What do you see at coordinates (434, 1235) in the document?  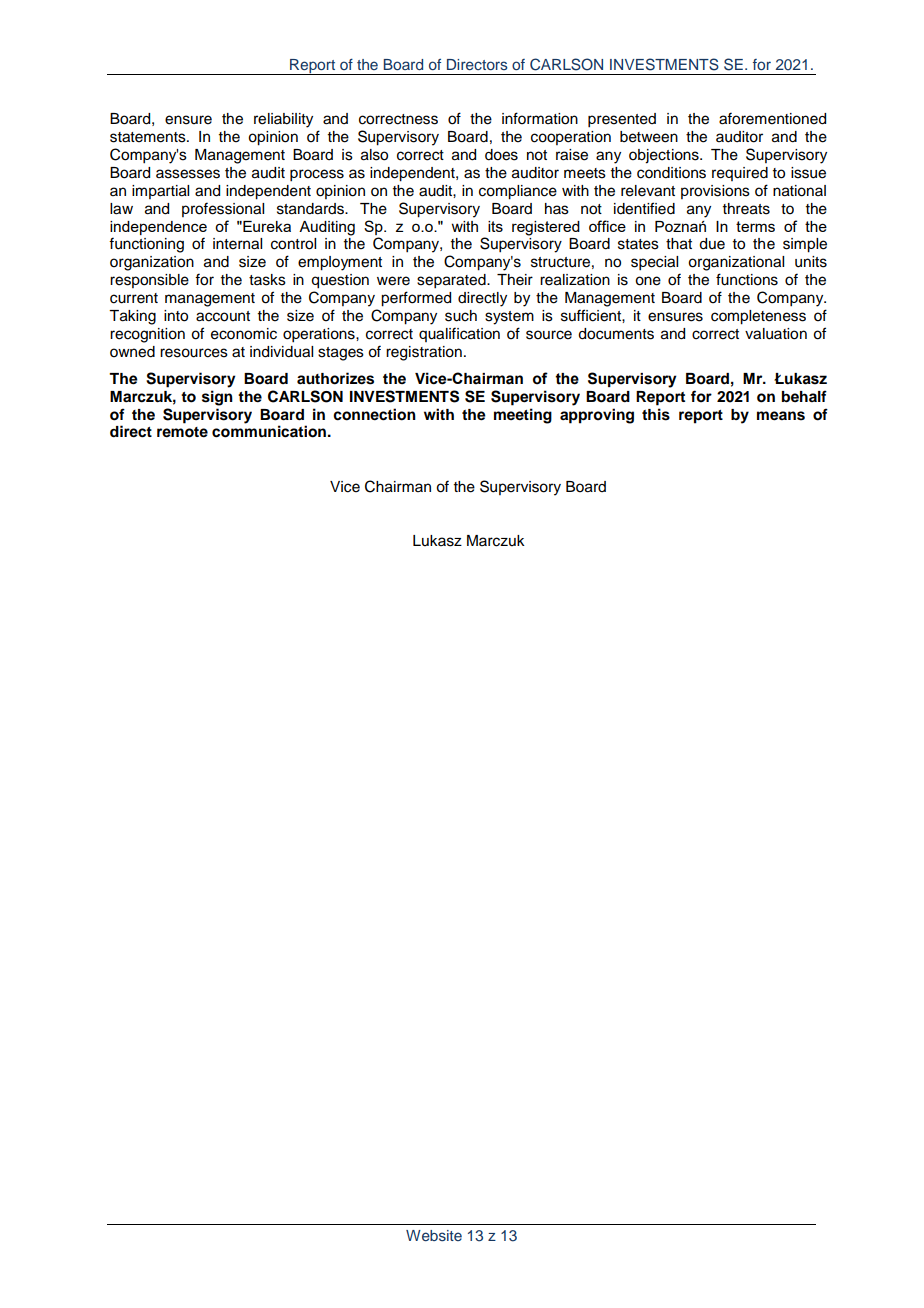 I see `Website` at bounding box center [434, 1235].
